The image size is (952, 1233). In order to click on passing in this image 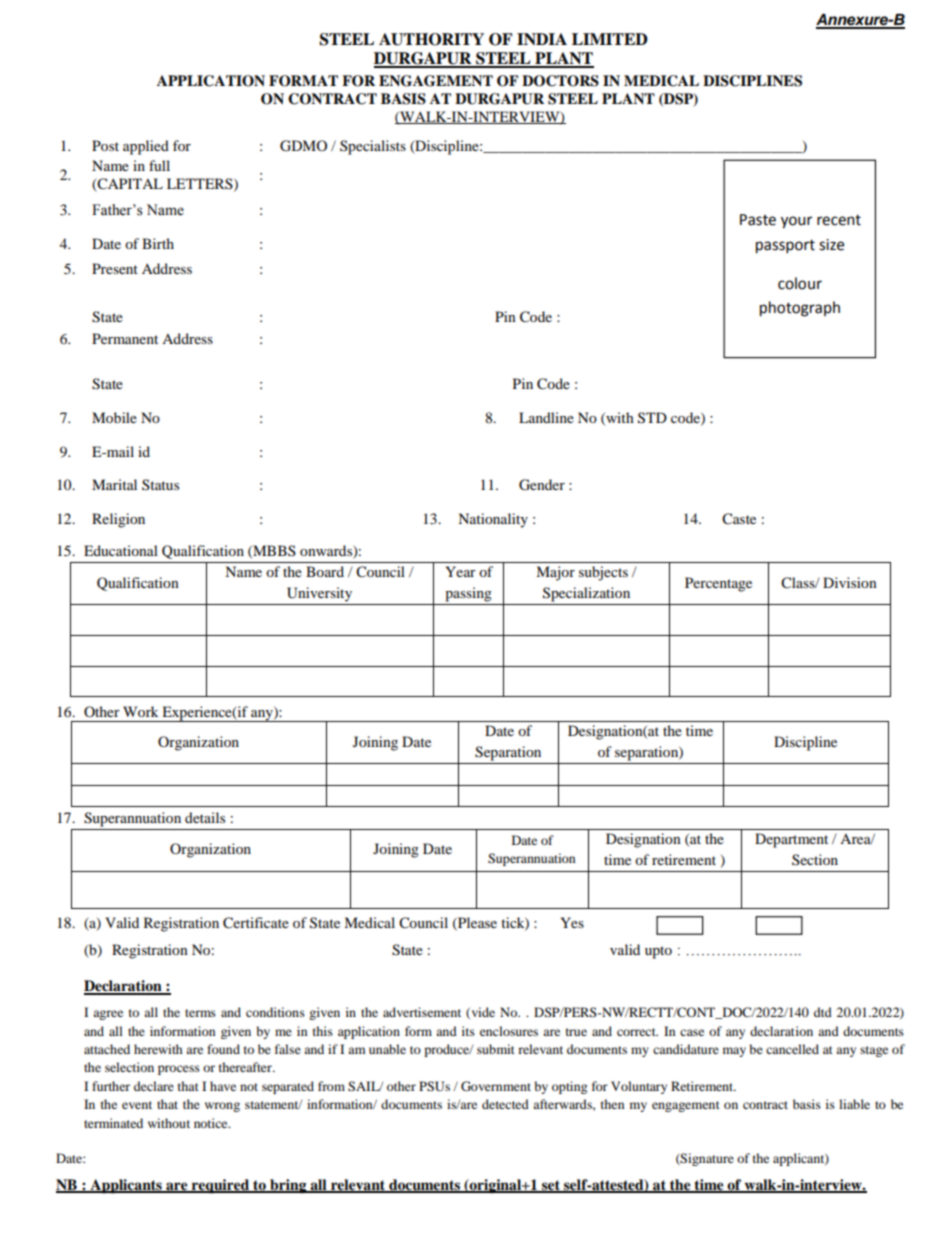, I will do `click(468, 594)`.
